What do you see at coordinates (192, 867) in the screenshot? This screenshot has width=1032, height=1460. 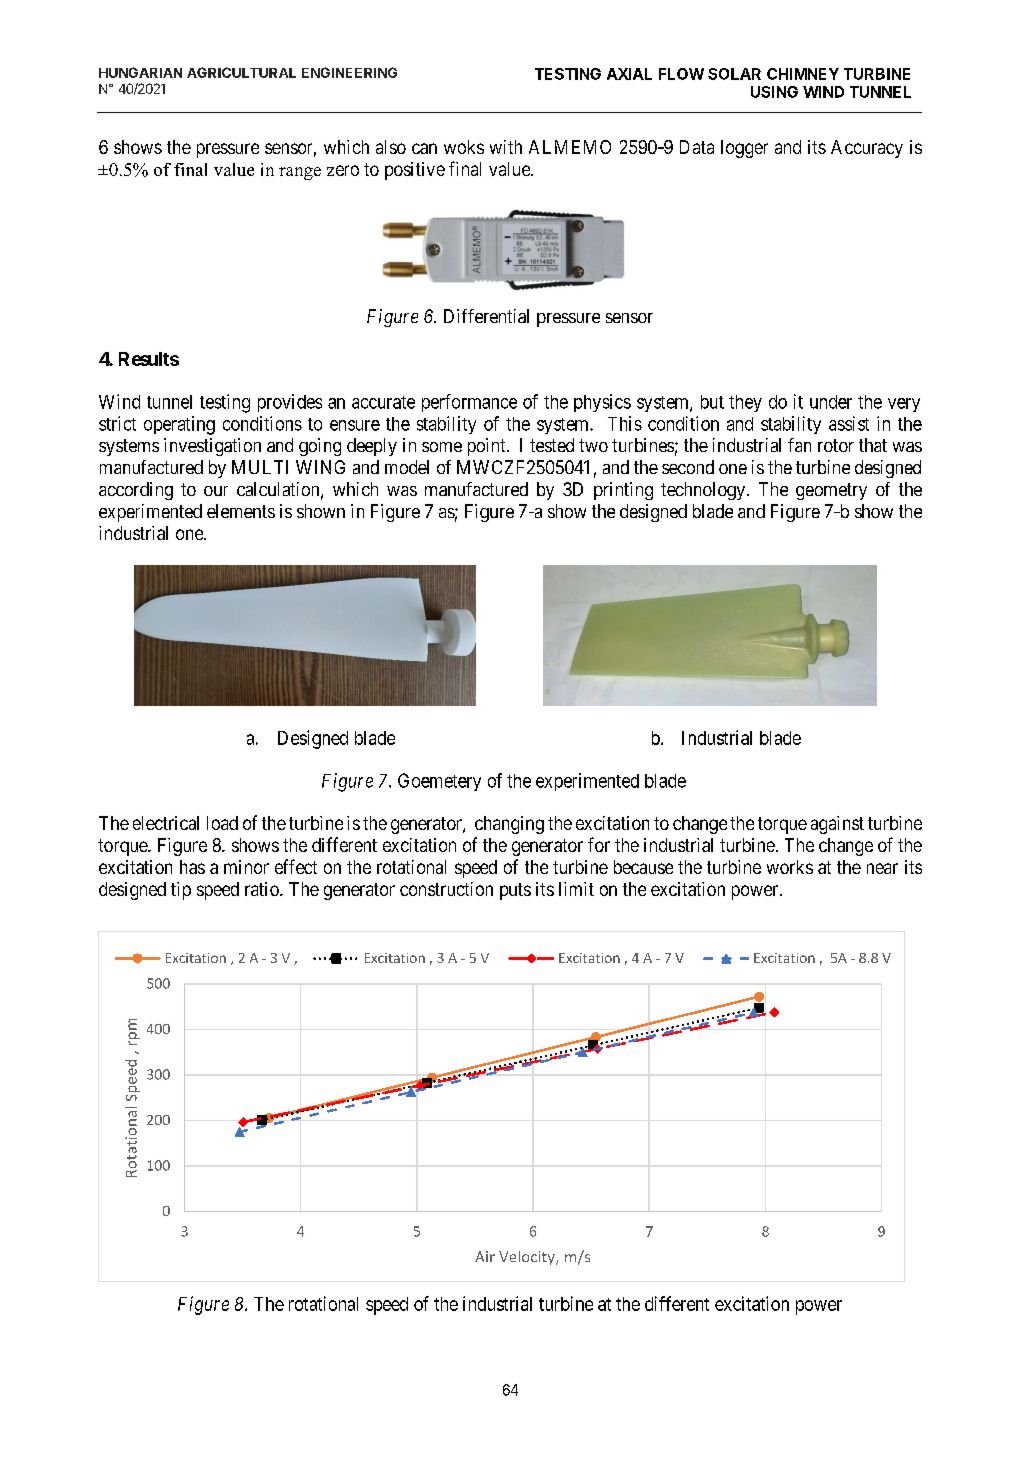 I see `has` at bounding box center [192, 867].
